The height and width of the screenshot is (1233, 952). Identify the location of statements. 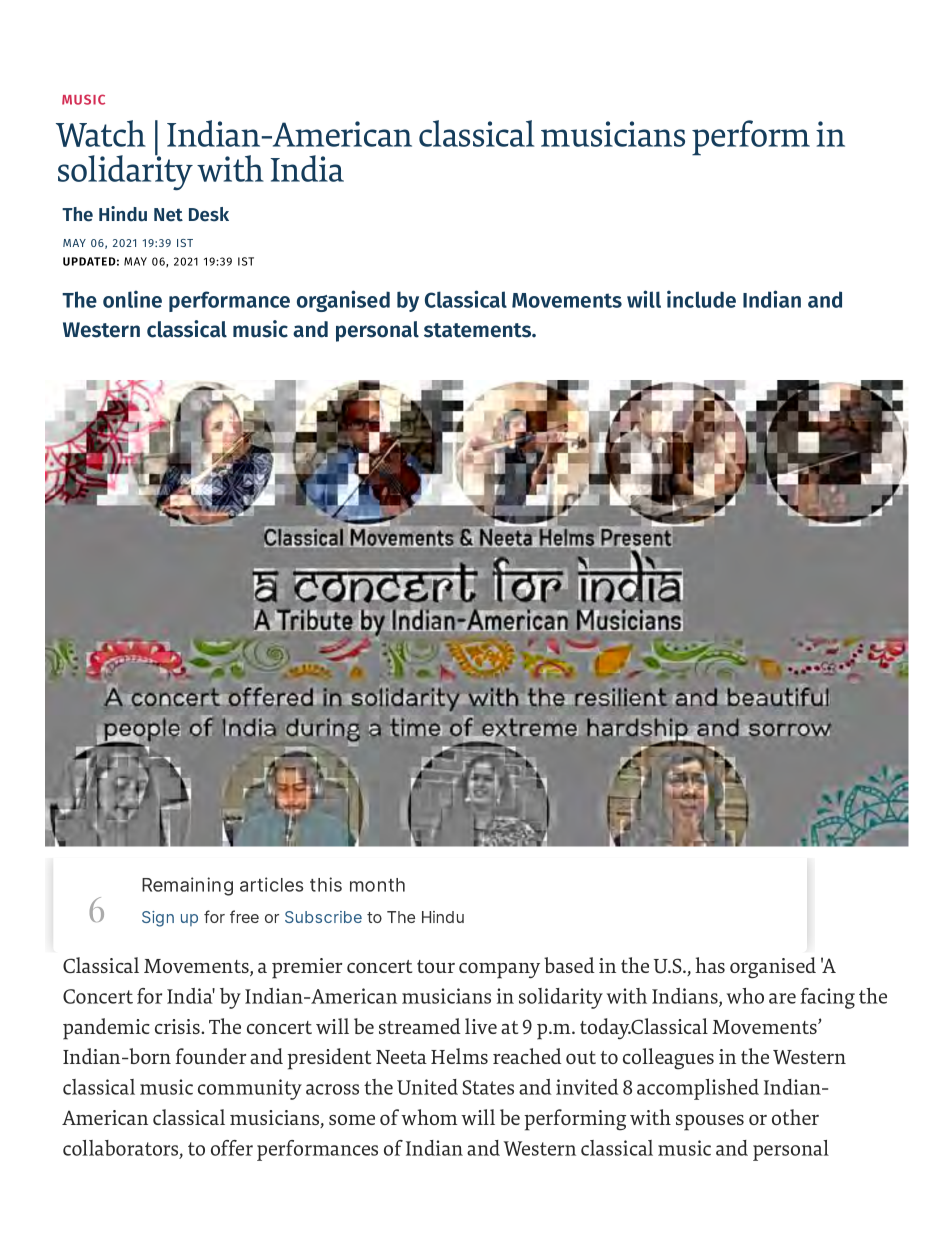
(479, 330).
